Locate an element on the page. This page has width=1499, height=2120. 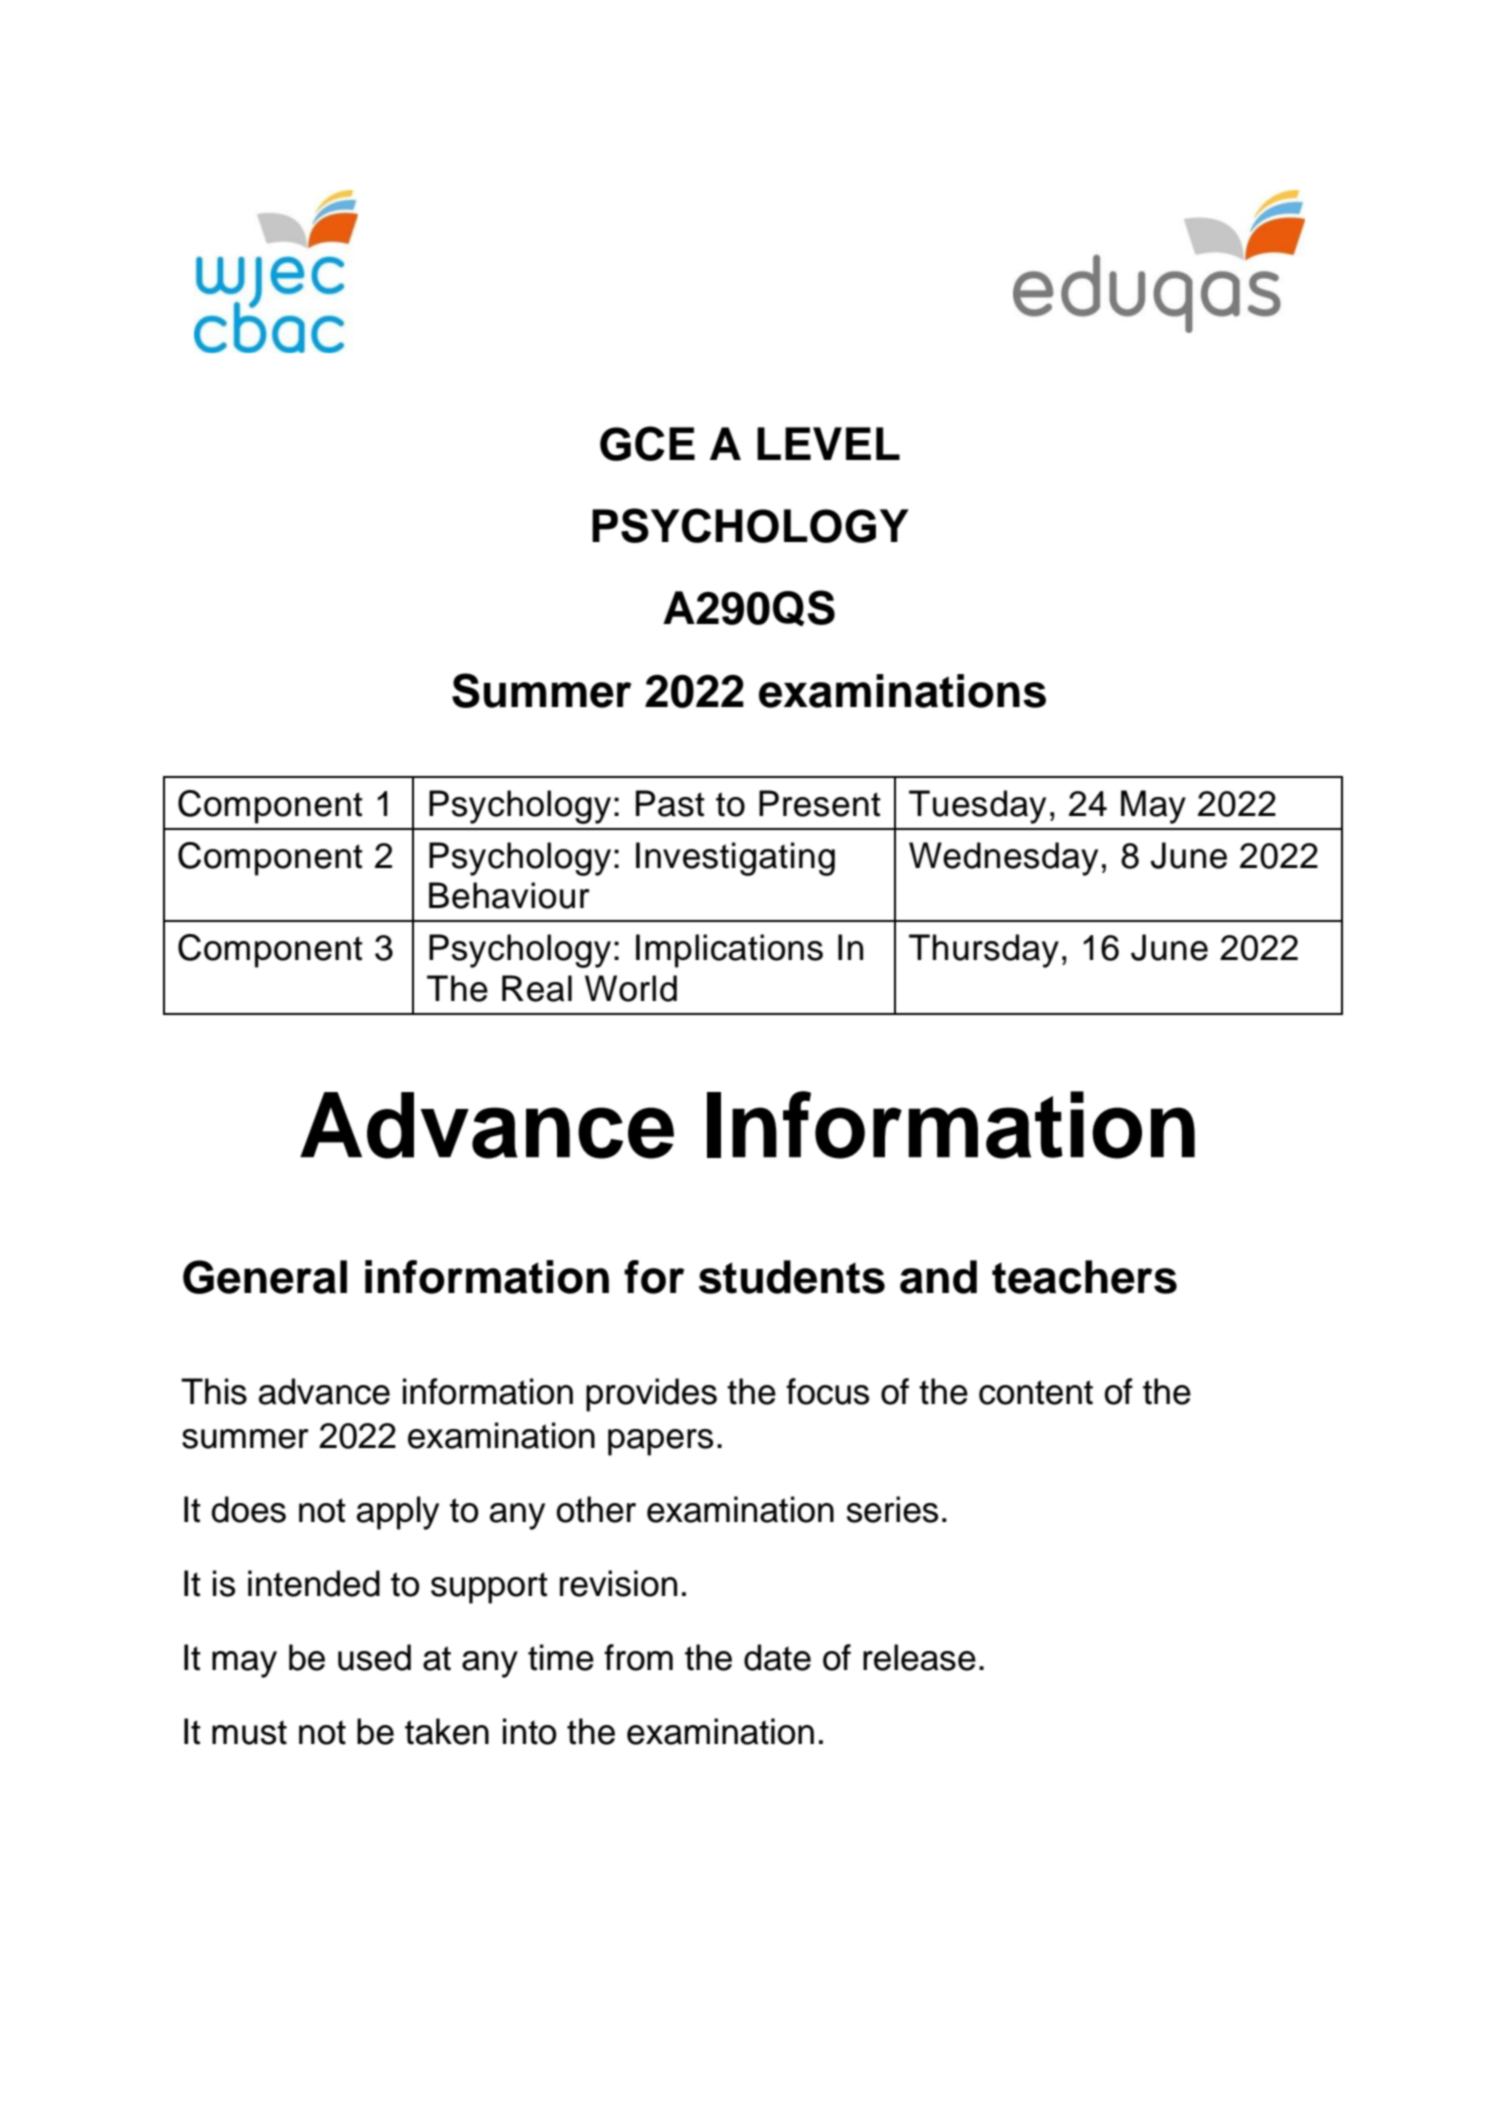
This is located at coordinates (214, 1391).
